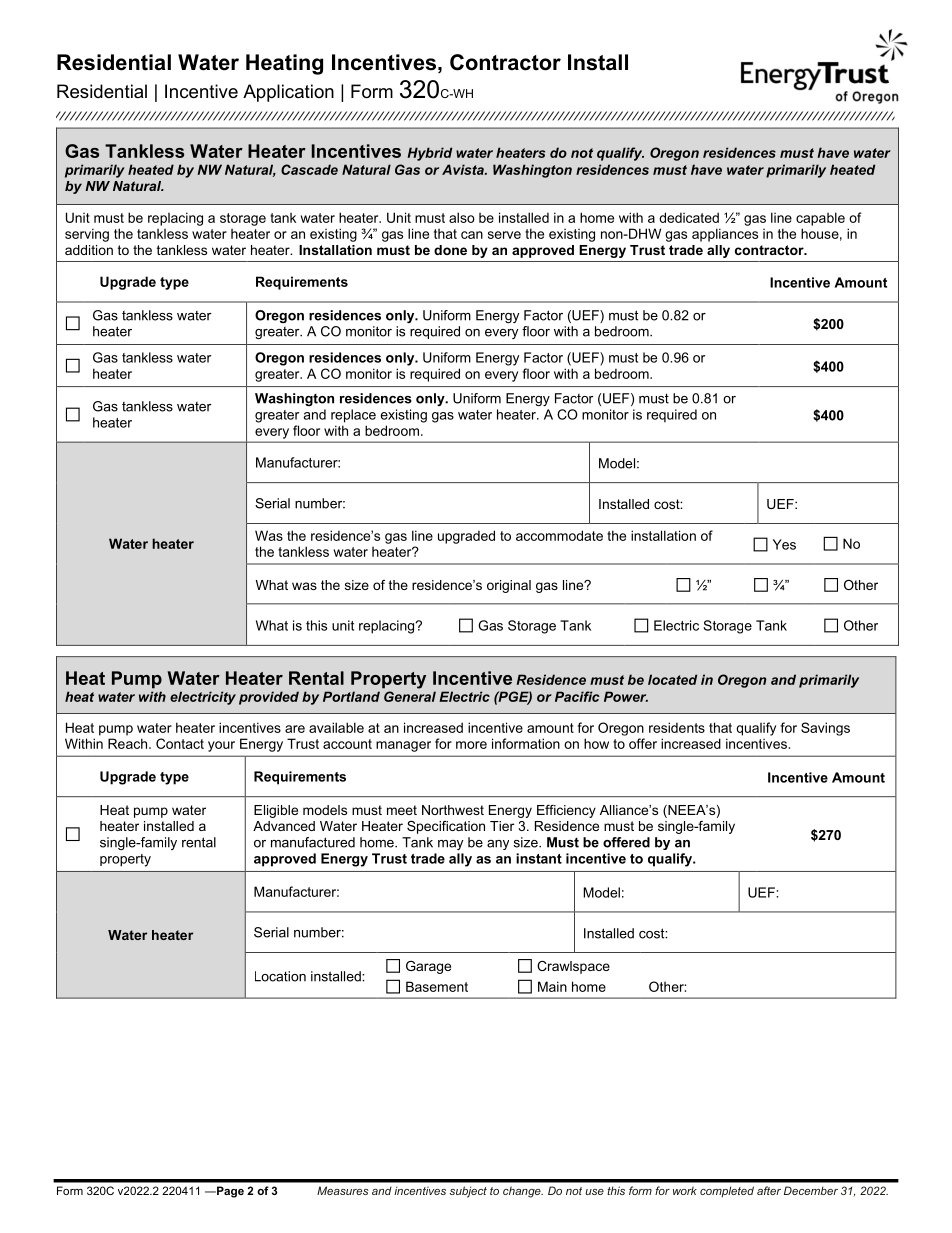 This document has width=952, height=1233. What do you see at coordinates (269, 698) in the document?
I see `provided` at bounding box center [269, 698].
